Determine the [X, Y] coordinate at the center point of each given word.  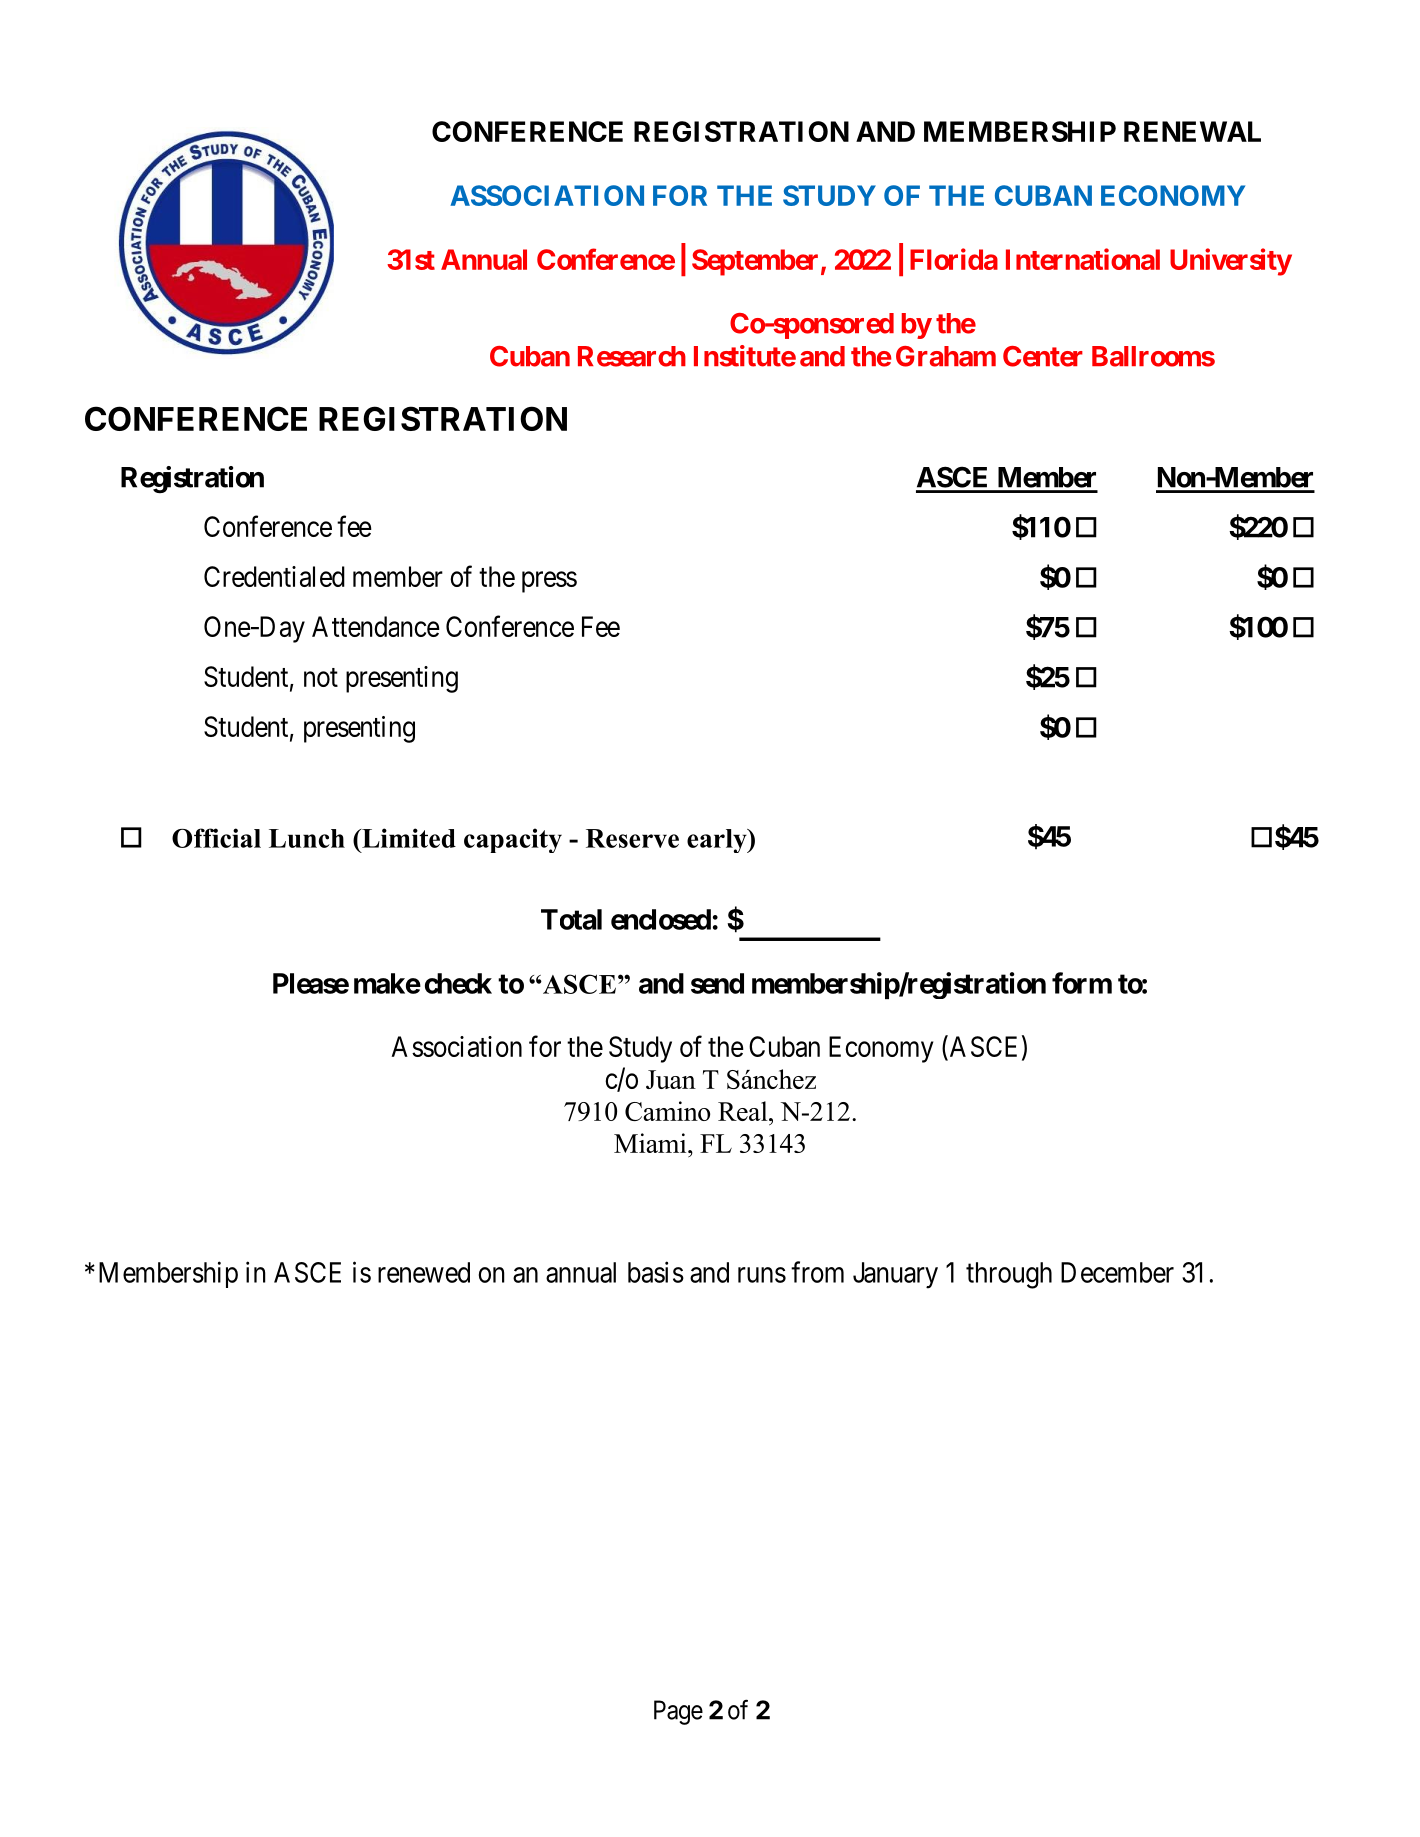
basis [656, 1272]
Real [744, 1111]
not [321, 677]
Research [632, 356]
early [718, 841]
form [1082, 983]
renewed [424, 1272]
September [755, 262]
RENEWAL [1192, 131]
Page [678, 1712]
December [1117, 1272]
